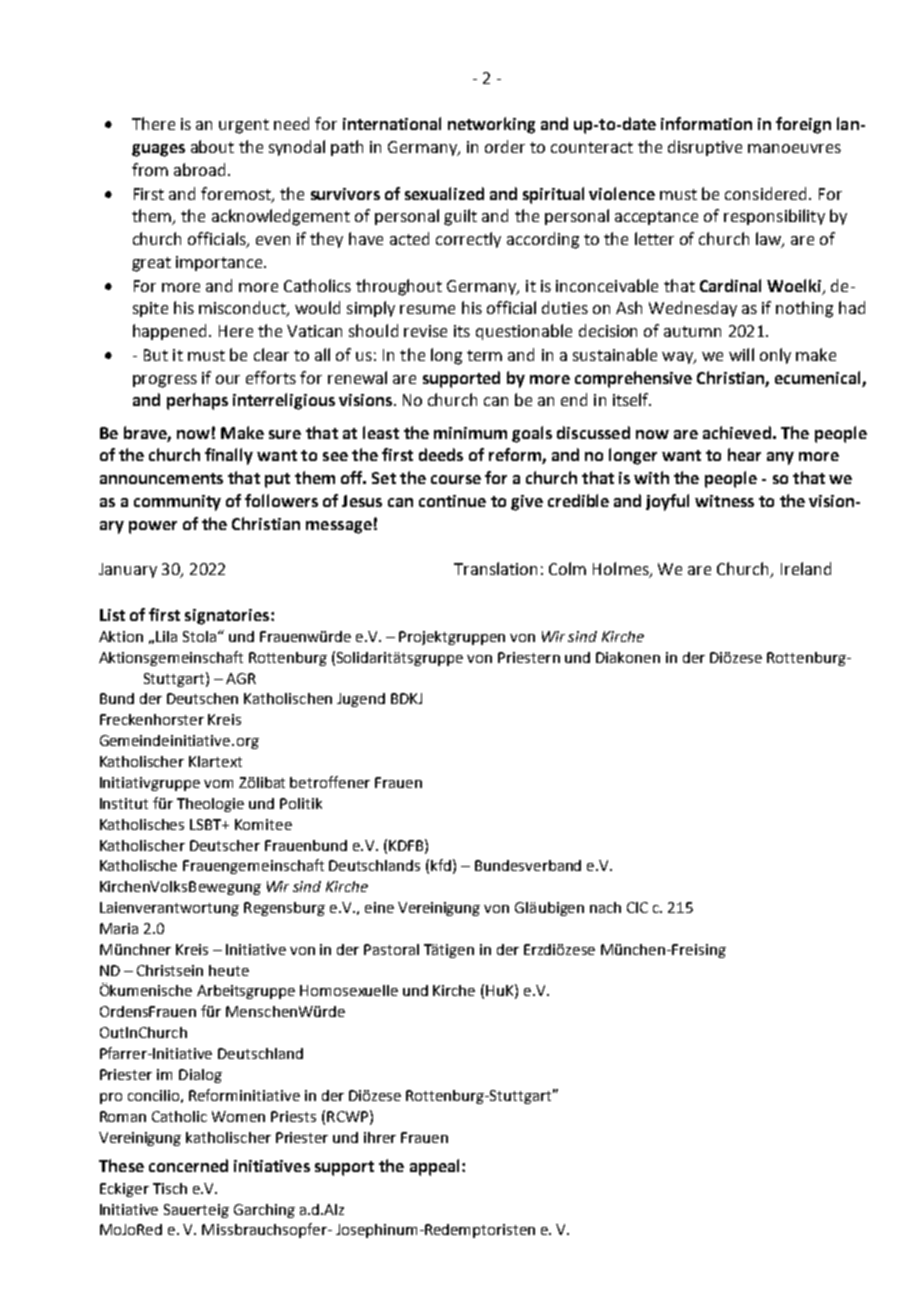 Image resolution: width=924 pixels, height=1308 pixels. Describe the element at coordinates (153, 527) in the screenshot. I see `power` at that location.
